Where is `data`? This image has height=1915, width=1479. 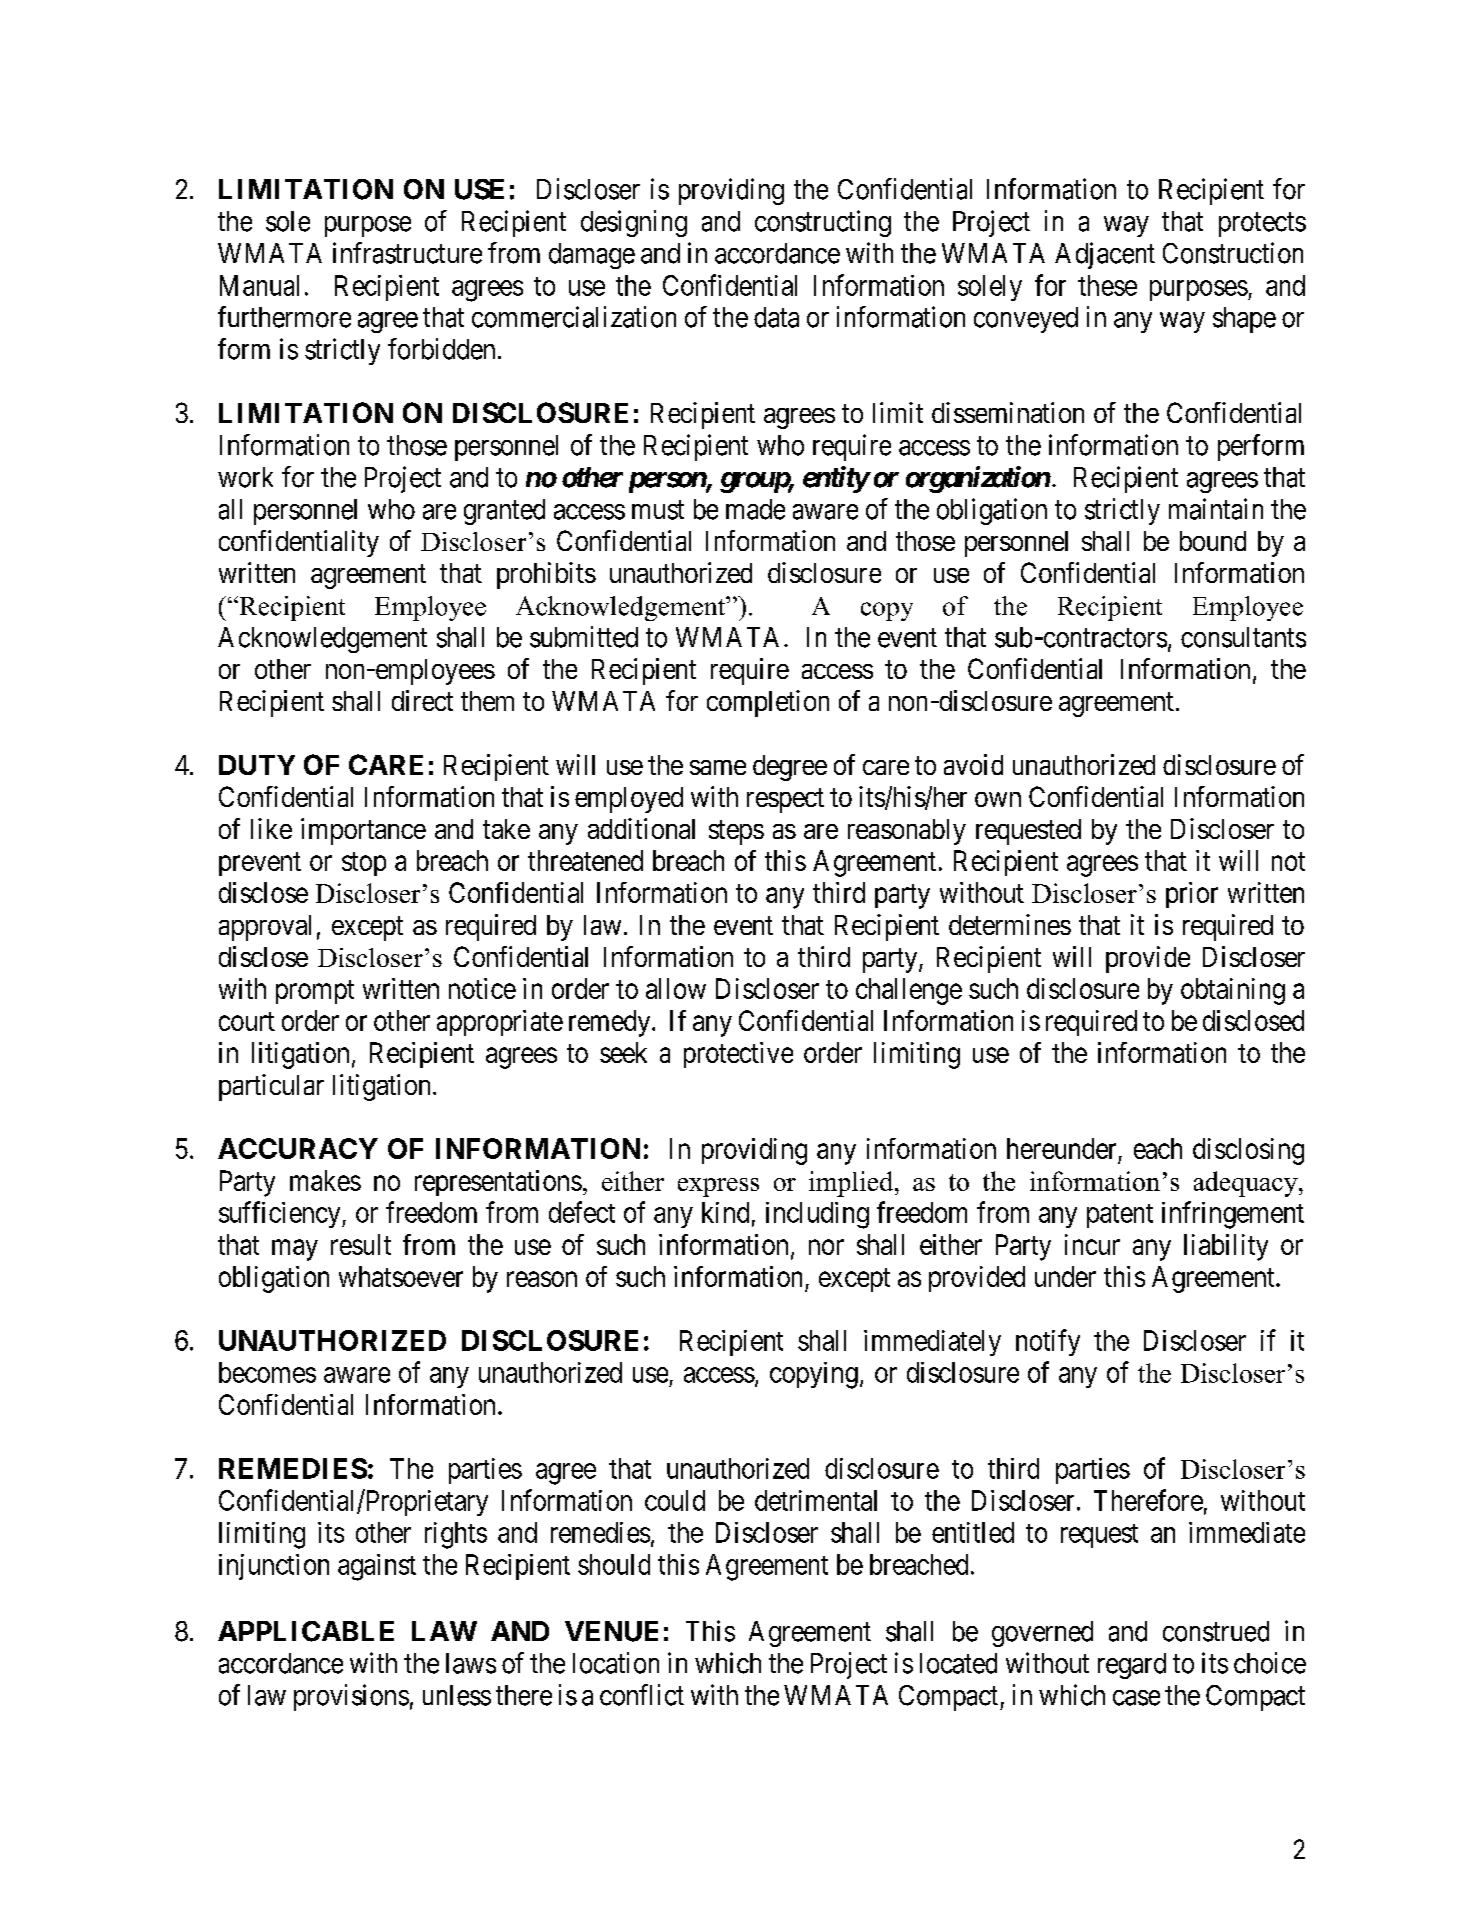 data is located at coordinates (776, 317).
